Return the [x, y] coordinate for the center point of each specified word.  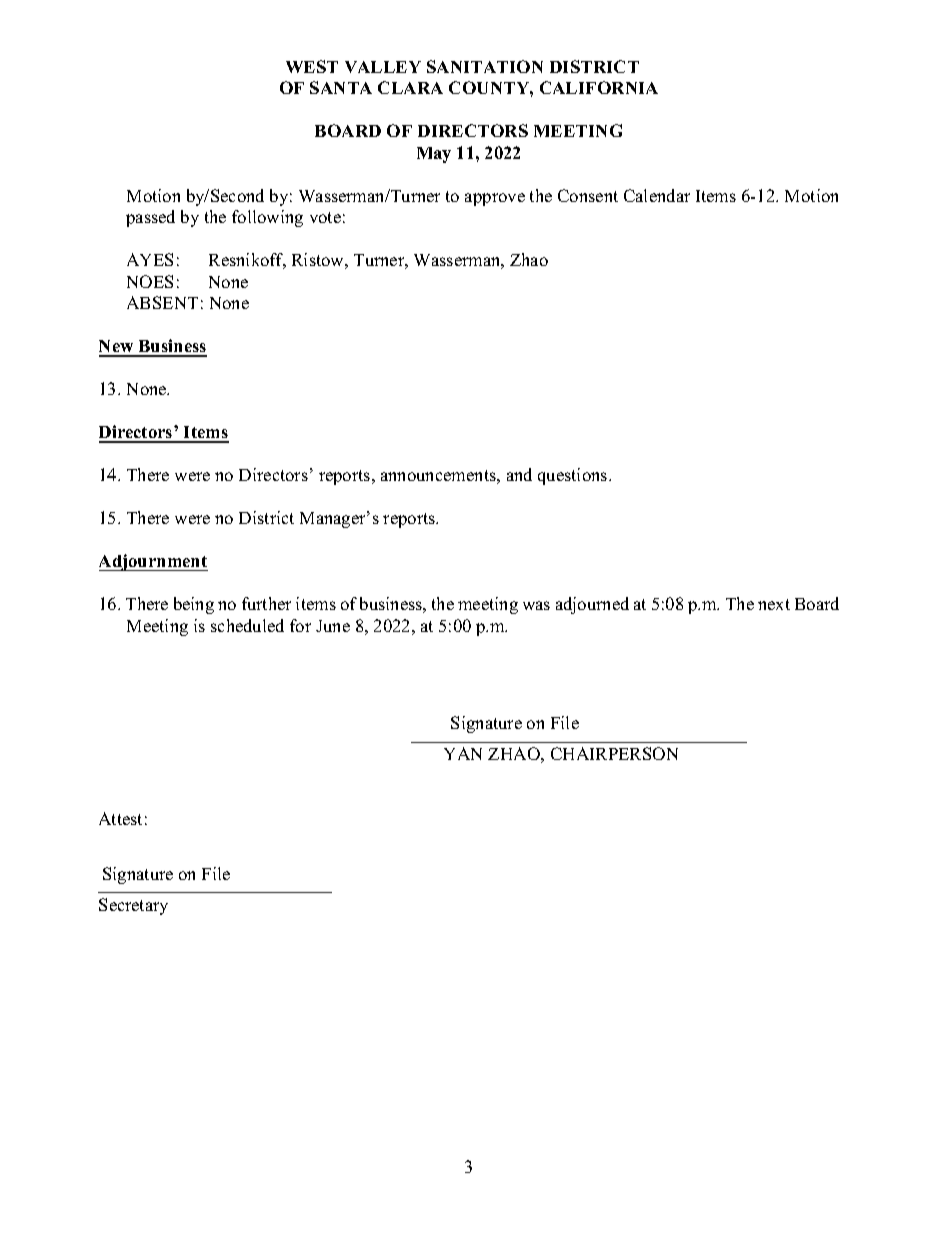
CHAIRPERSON [614, 753]
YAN [463, 753]
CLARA [410, 87]
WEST [312, 66]
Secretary [133, 906]
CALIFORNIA [599, 87]
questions [574, 476]
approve [495, 199]
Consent [588, 195]
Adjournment [153, 562]
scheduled [247, 625]
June [333, 626]
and [519, 474]
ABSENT [162, 302]
